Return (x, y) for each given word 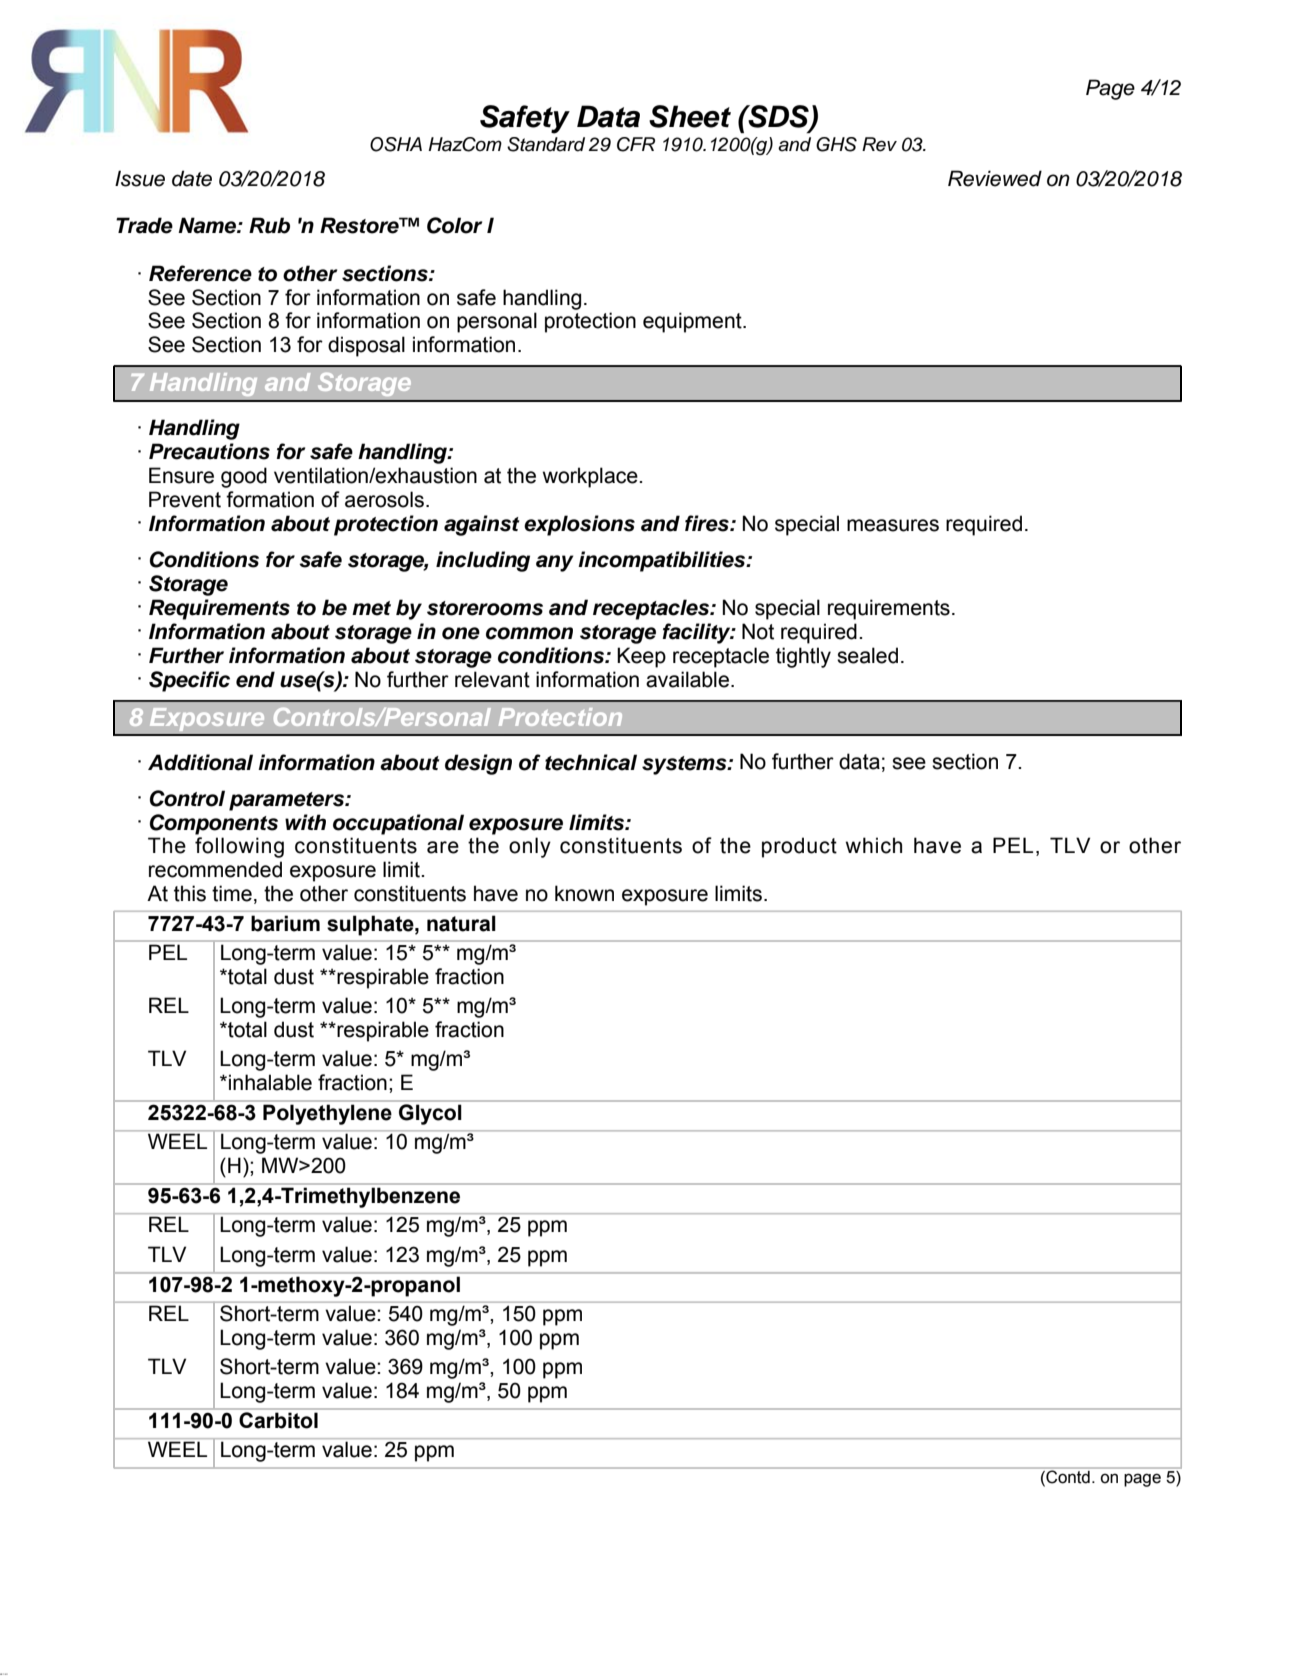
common (529, 633)
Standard (546, 144)
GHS (836, 144)
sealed (867, 655)
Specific (189, 681)
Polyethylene (327, 1115)
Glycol (430, 1114)
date (192, 178)
